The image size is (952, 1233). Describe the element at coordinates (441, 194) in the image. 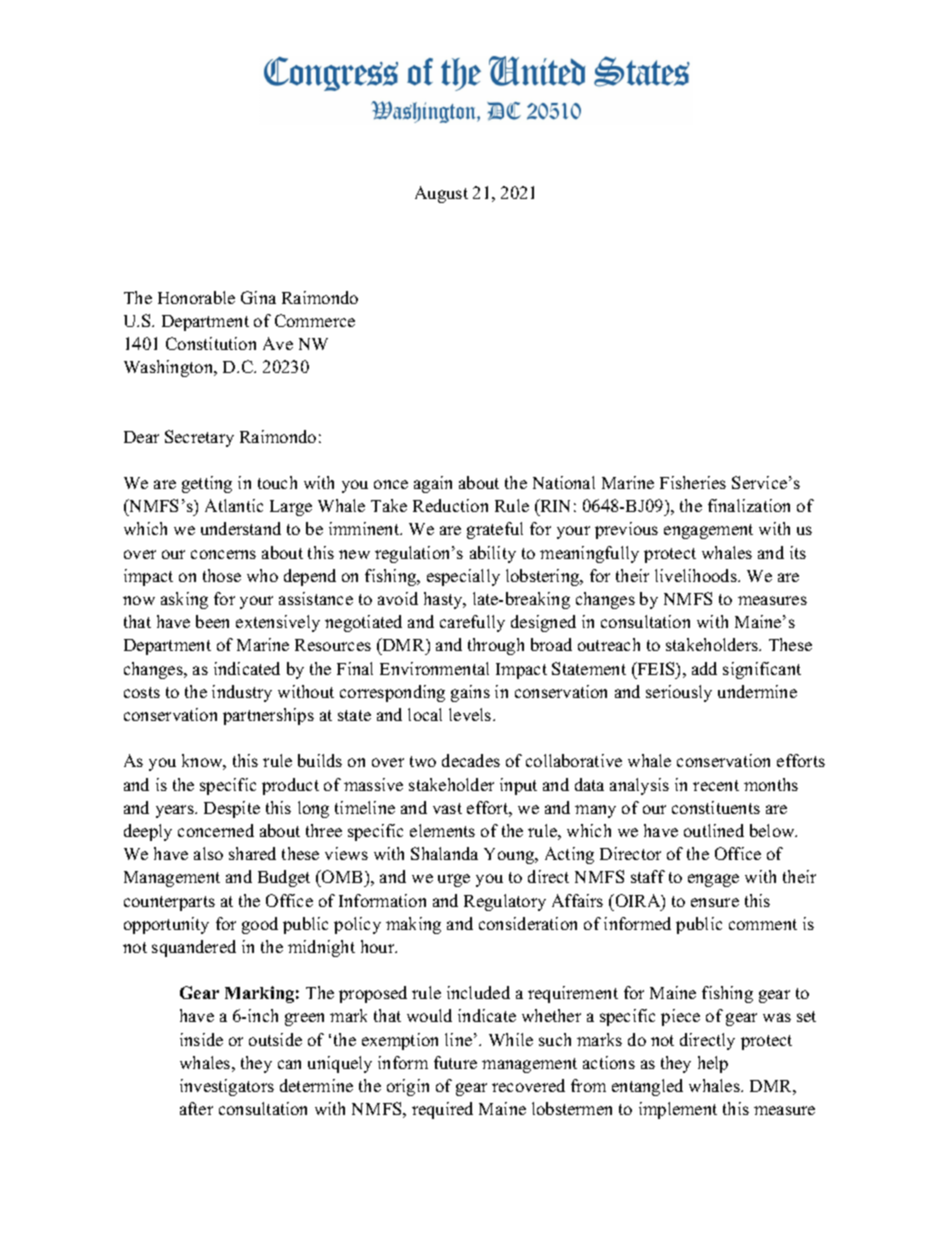

I see `August` at that location.
